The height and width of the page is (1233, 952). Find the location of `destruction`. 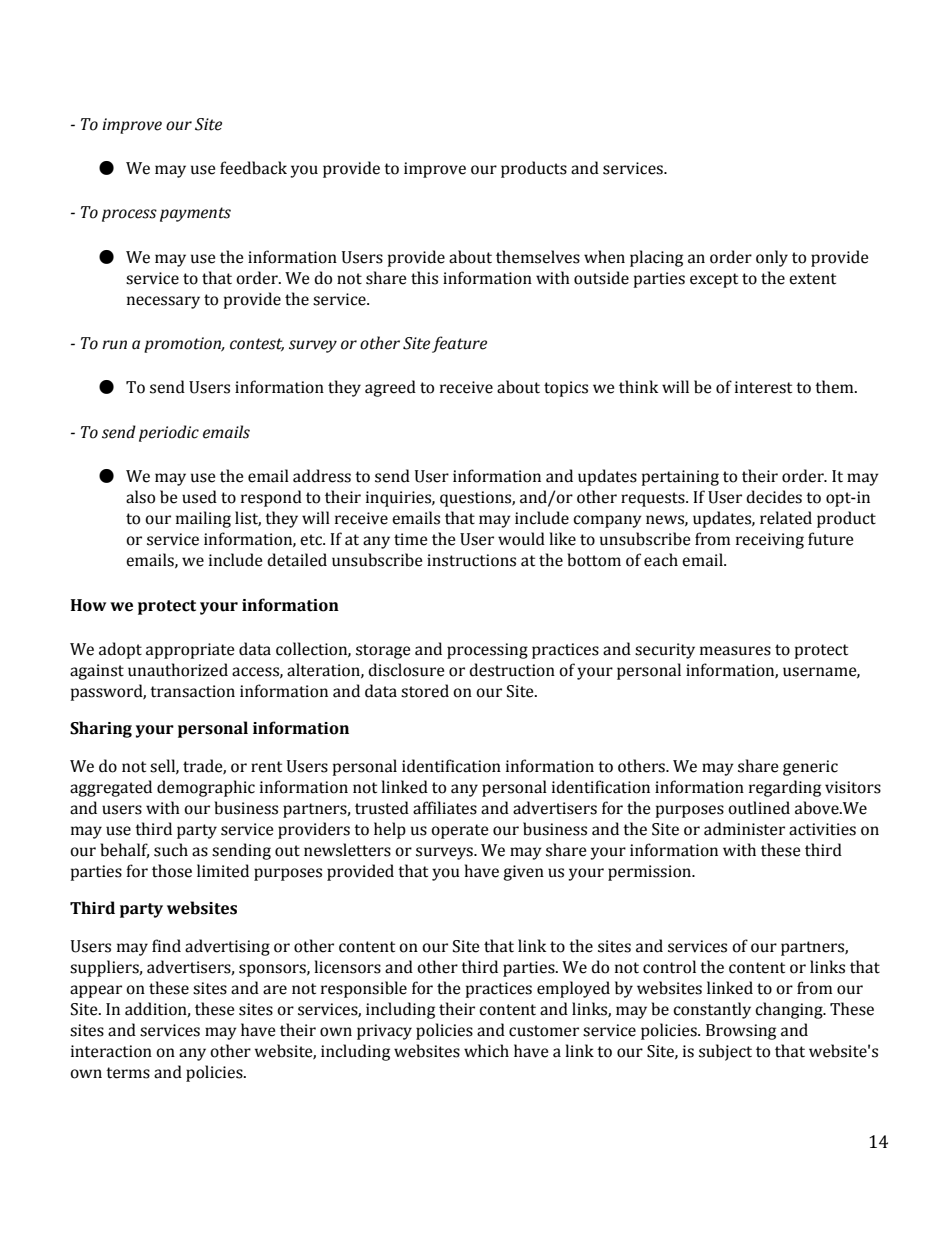

destruction is located at coordinates (512, 670).
